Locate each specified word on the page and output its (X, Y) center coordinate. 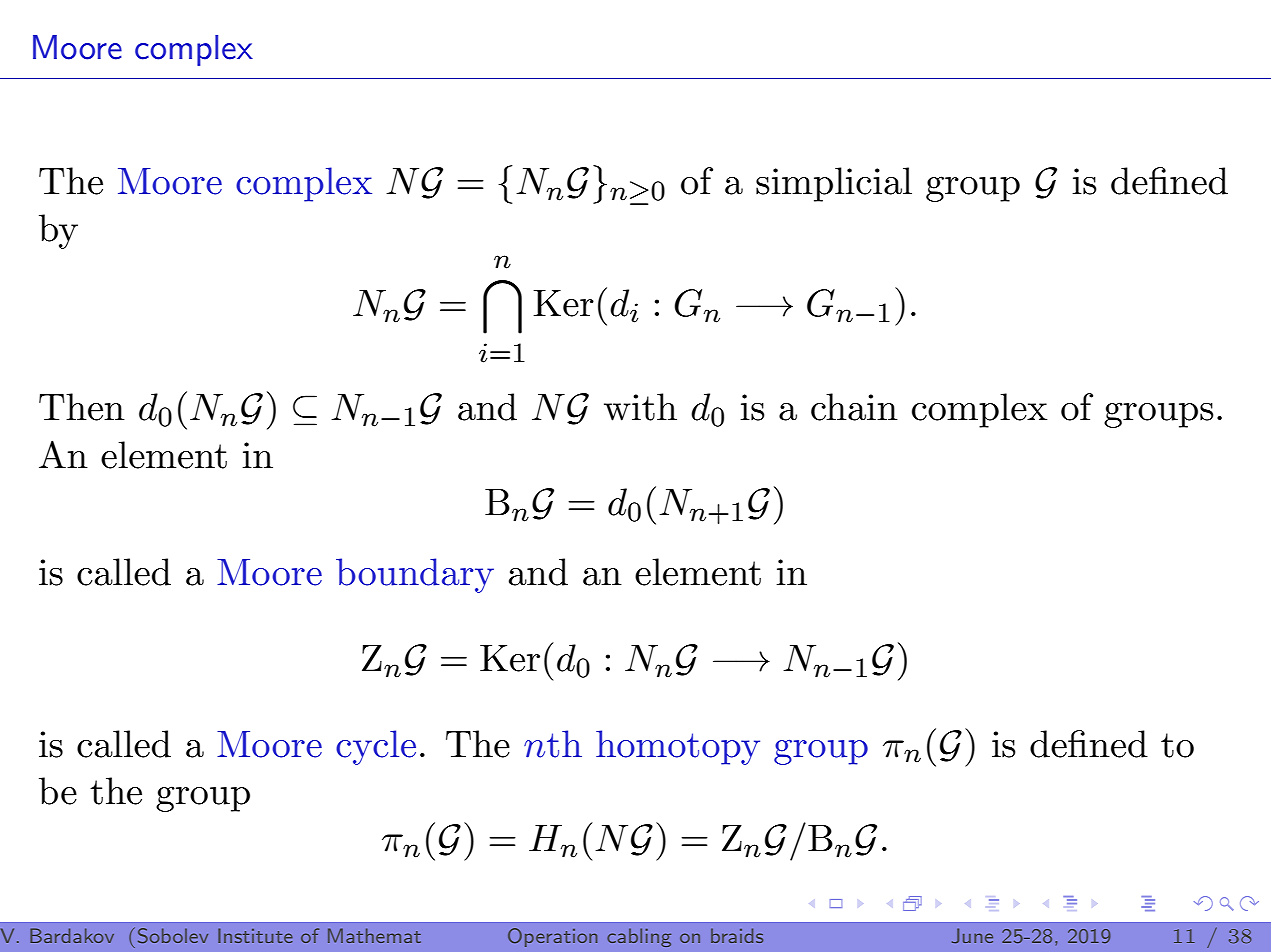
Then (82, 407)
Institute (255, 935)
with (640, 407)
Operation (552, 937)
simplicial (834, 184)
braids (737, 935)
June (972, 935)
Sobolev (173, 935)
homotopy (678, 747)
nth (553, 744)
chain (854, 407)
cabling (639, 937)
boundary (415, 575)
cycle (376, 747)
